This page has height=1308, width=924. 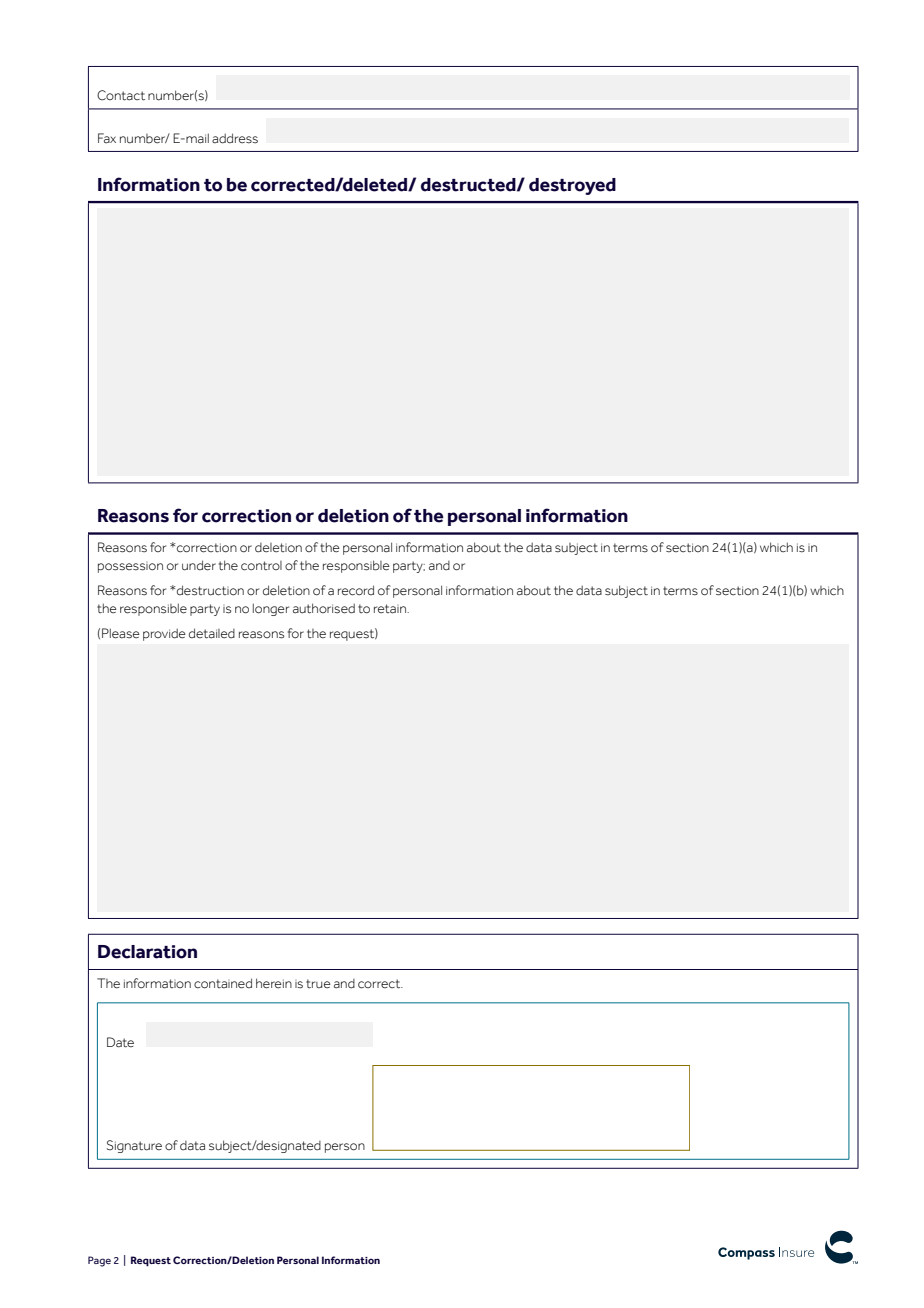 What do you see at coordinates (121, 95) in the page?
I see `Contact` at bounding box center [121, 95].
